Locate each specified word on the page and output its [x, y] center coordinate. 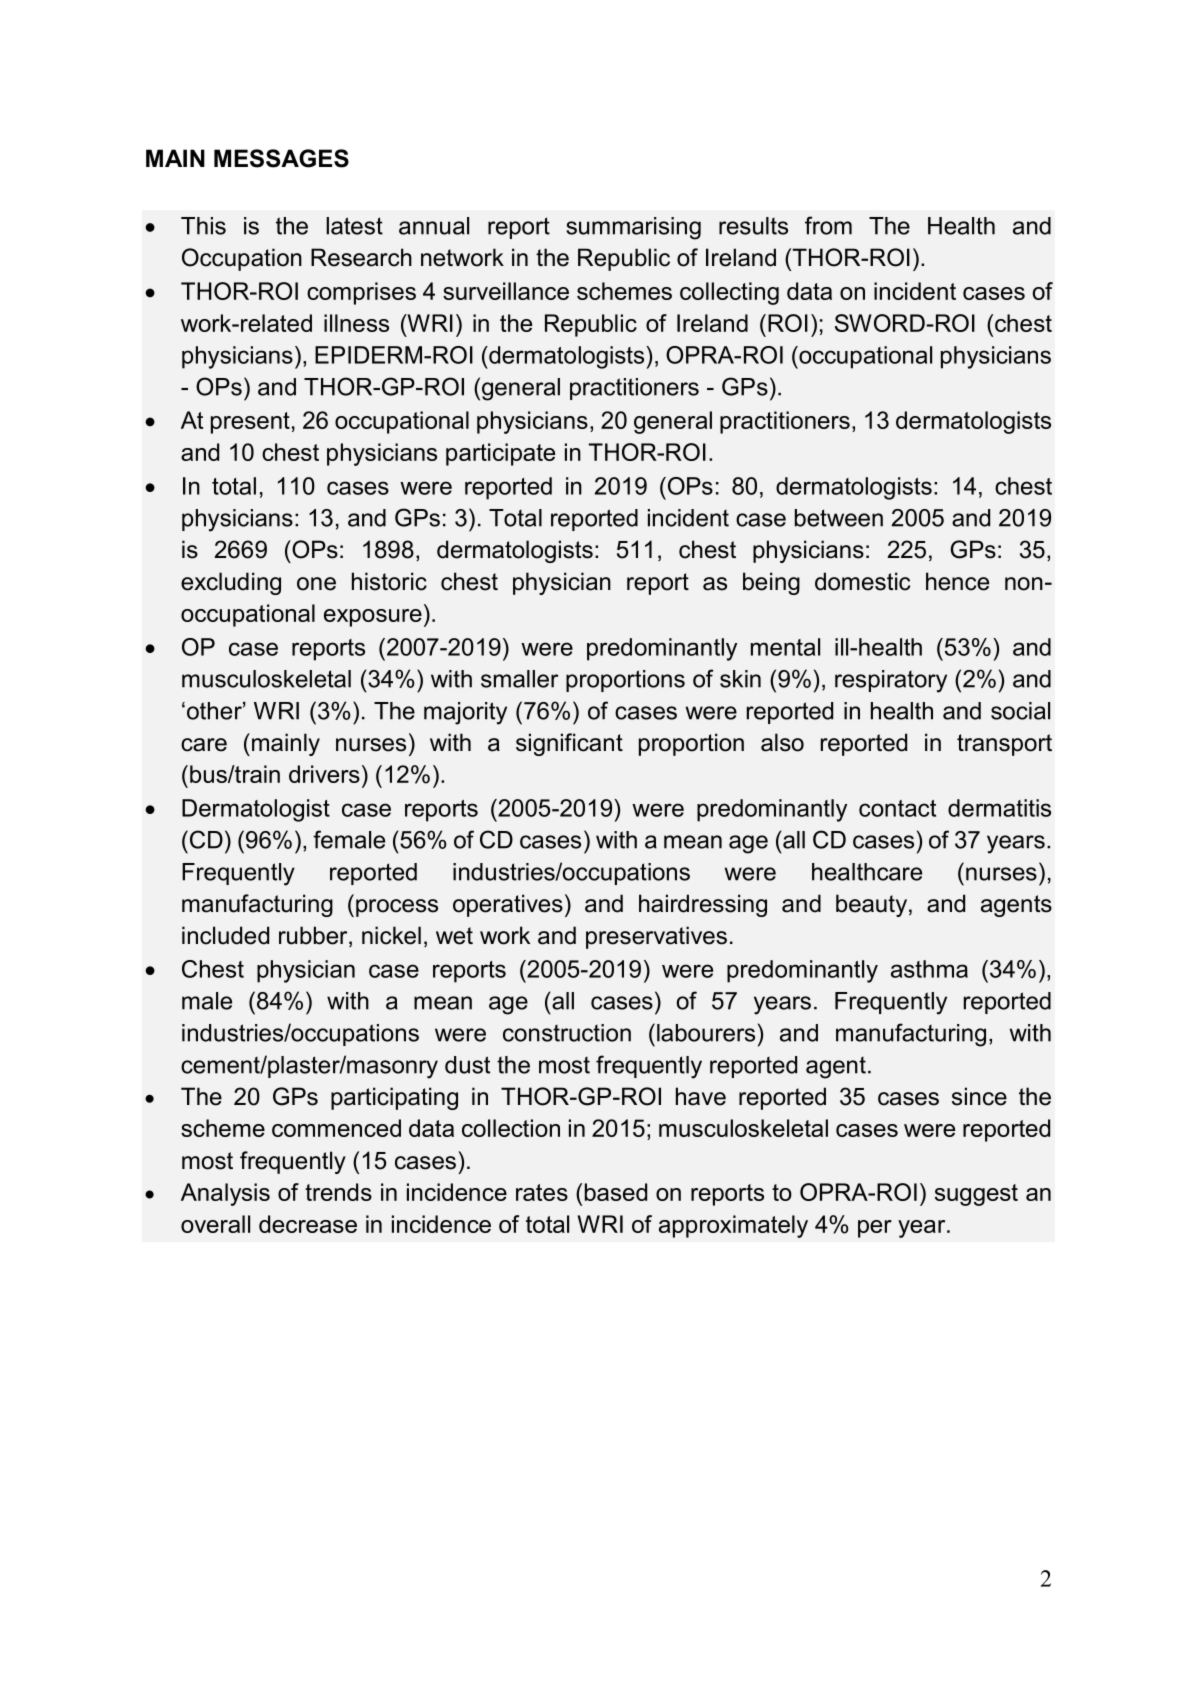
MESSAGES [281, 158]
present [250, 423]
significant [569, 744]
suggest [976, 1195]
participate [500, 454]
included [225, 935]
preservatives [656, 937]
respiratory [891, 681]
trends [338, 1192]
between [839, 518]
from [828, 225]
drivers [324, 774]
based [616, 1192]
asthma [929, 969]
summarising [633, 228]
